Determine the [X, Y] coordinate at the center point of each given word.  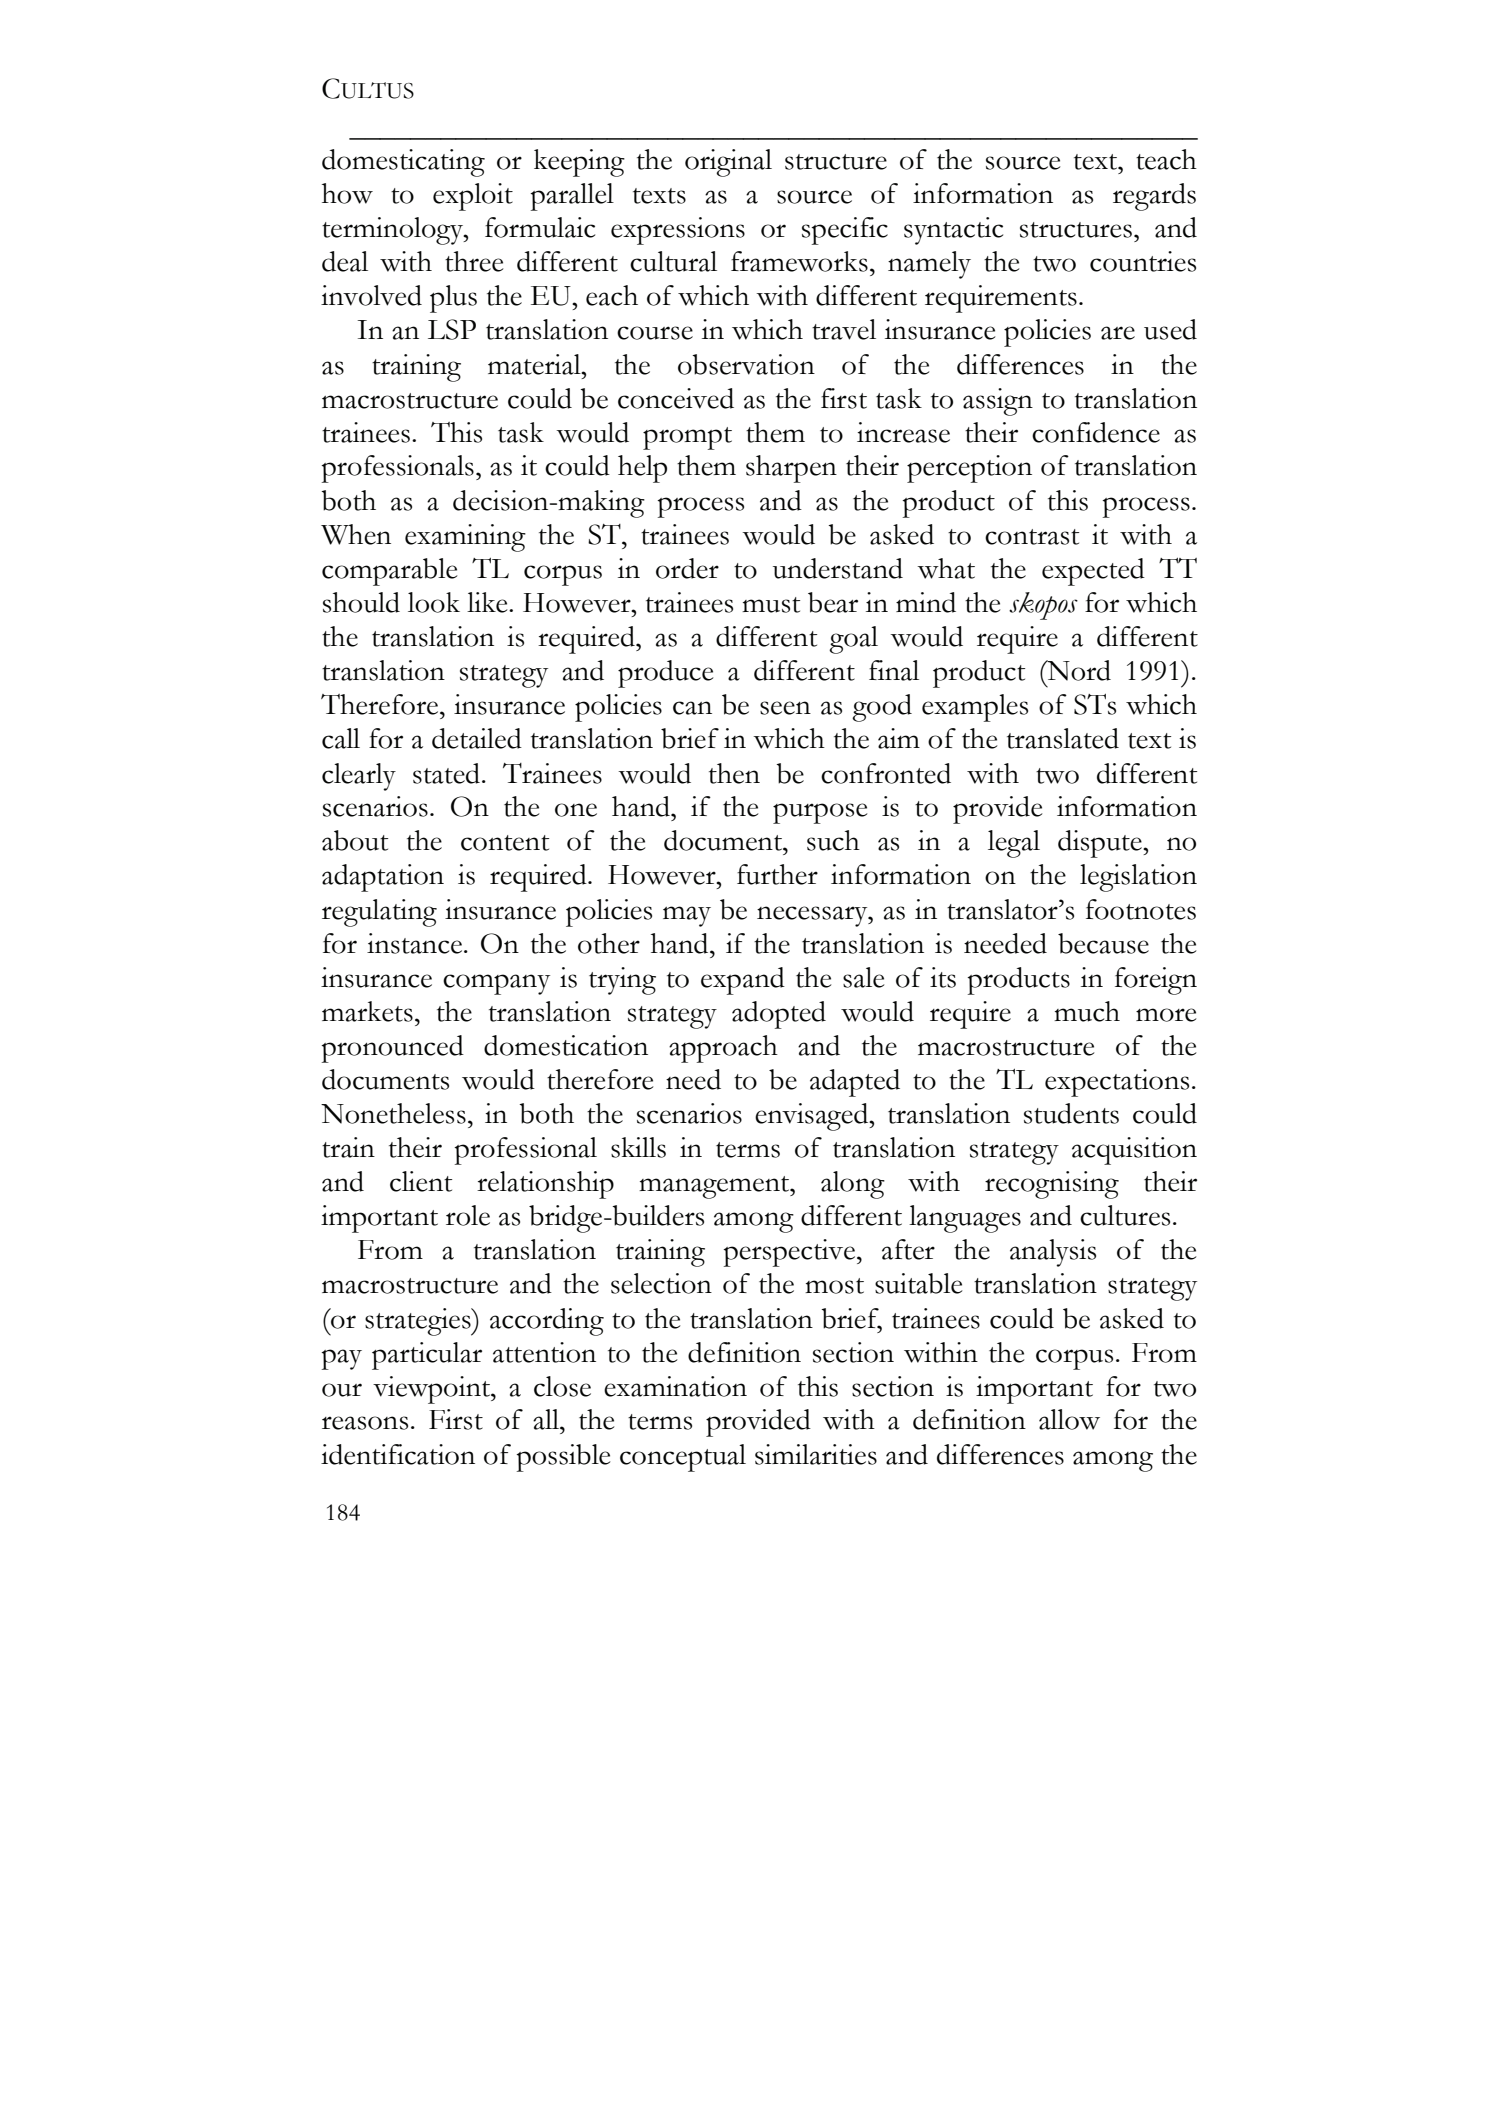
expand [743, 981]
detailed [477, 738]
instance [414, 943]
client [421, 1181]
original [728, 163]
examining [465, 538]
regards [1154, 197]
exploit [473, 197]
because [1103, 943]
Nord [1078, 670]
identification [398, 1454]
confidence [1096, 432]
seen [785, 708]
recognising [1052, 1185]
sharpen [791, 469]
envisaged [813, 1117]
